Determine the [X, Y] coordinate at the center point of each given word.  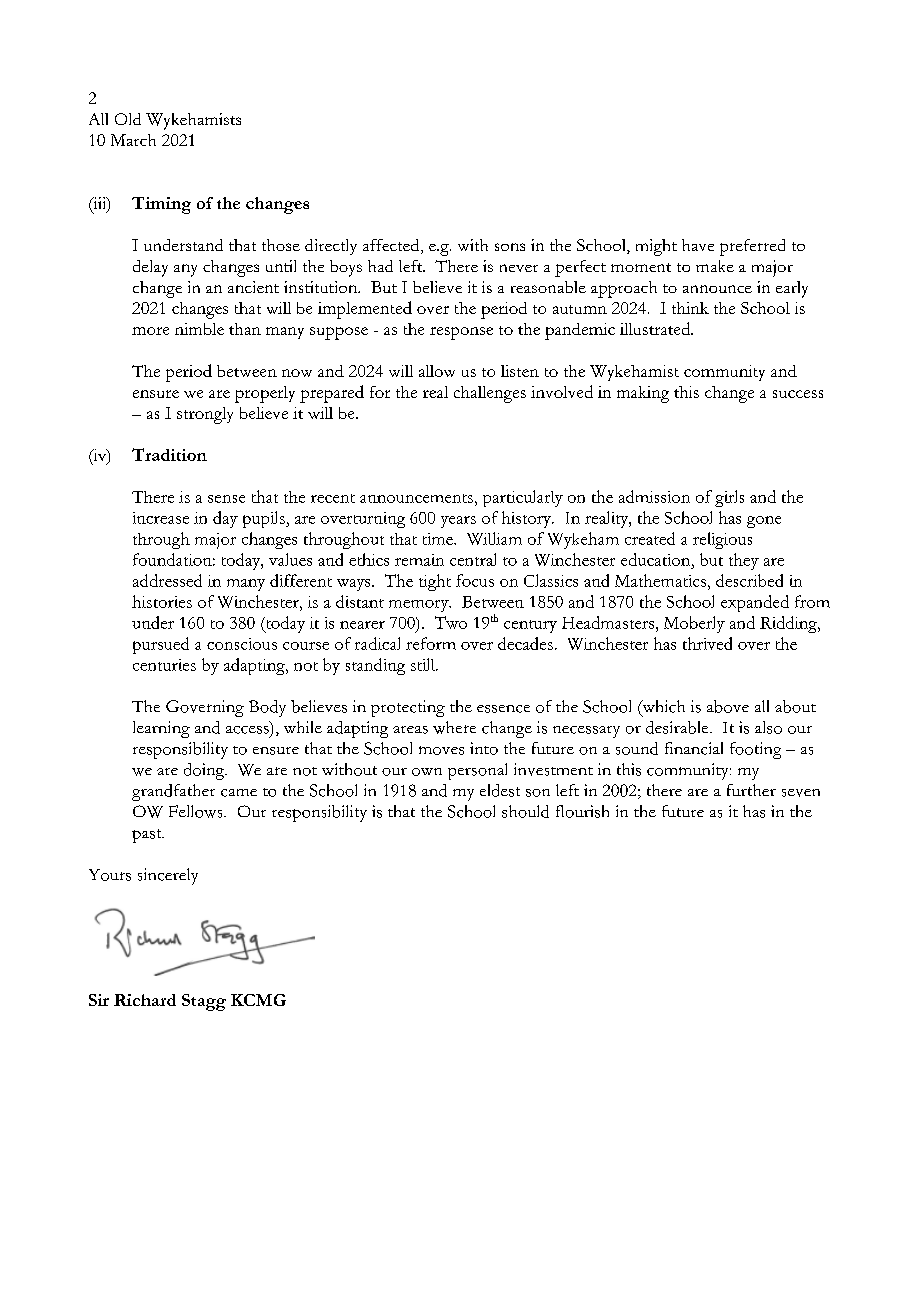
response [461, 333]
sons [510, 247]
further [751, 790]
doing [205, 771]
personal [477, 771]
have [698, 245]
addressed [167, 580]
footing [755, 750]
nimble [199, 329]
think [690, 308]
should [525, 811]
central [473, 559]
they [744, 561]
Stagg [204, 1002]
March [133, 140]
